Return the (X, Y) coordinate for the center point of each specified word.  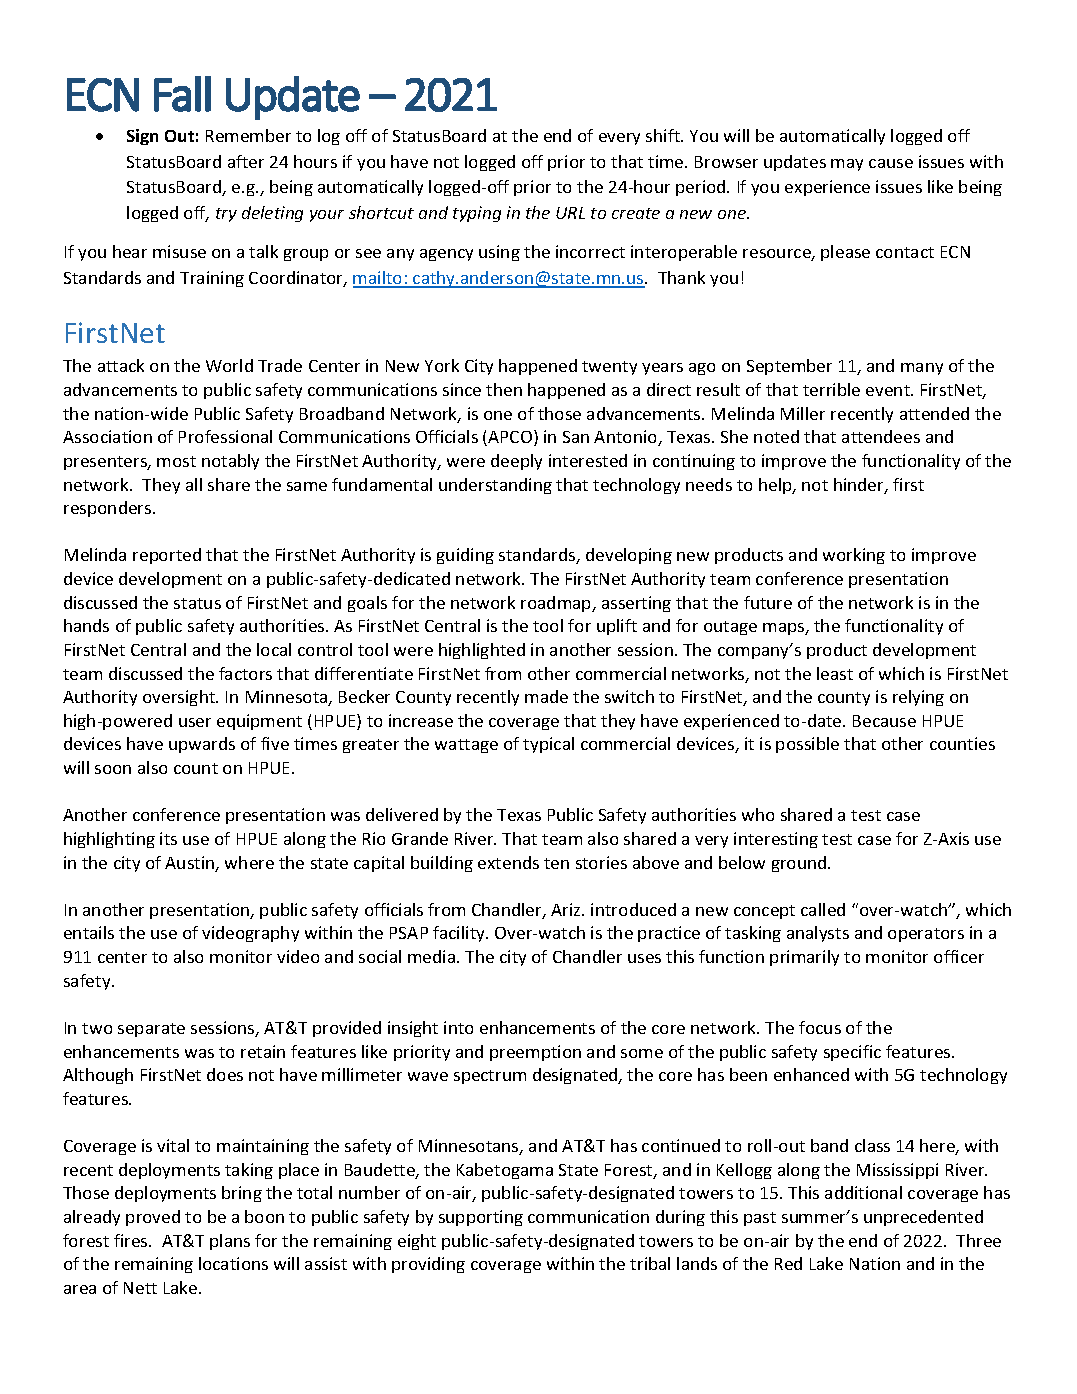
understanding (495, 486)
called (823, 909)
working (854, 556)
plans (230, 1242)
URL (570, 213)
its (168, 838)
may (847, 165)
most (176, 461)
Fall (182, 94)
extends (508, 862)
